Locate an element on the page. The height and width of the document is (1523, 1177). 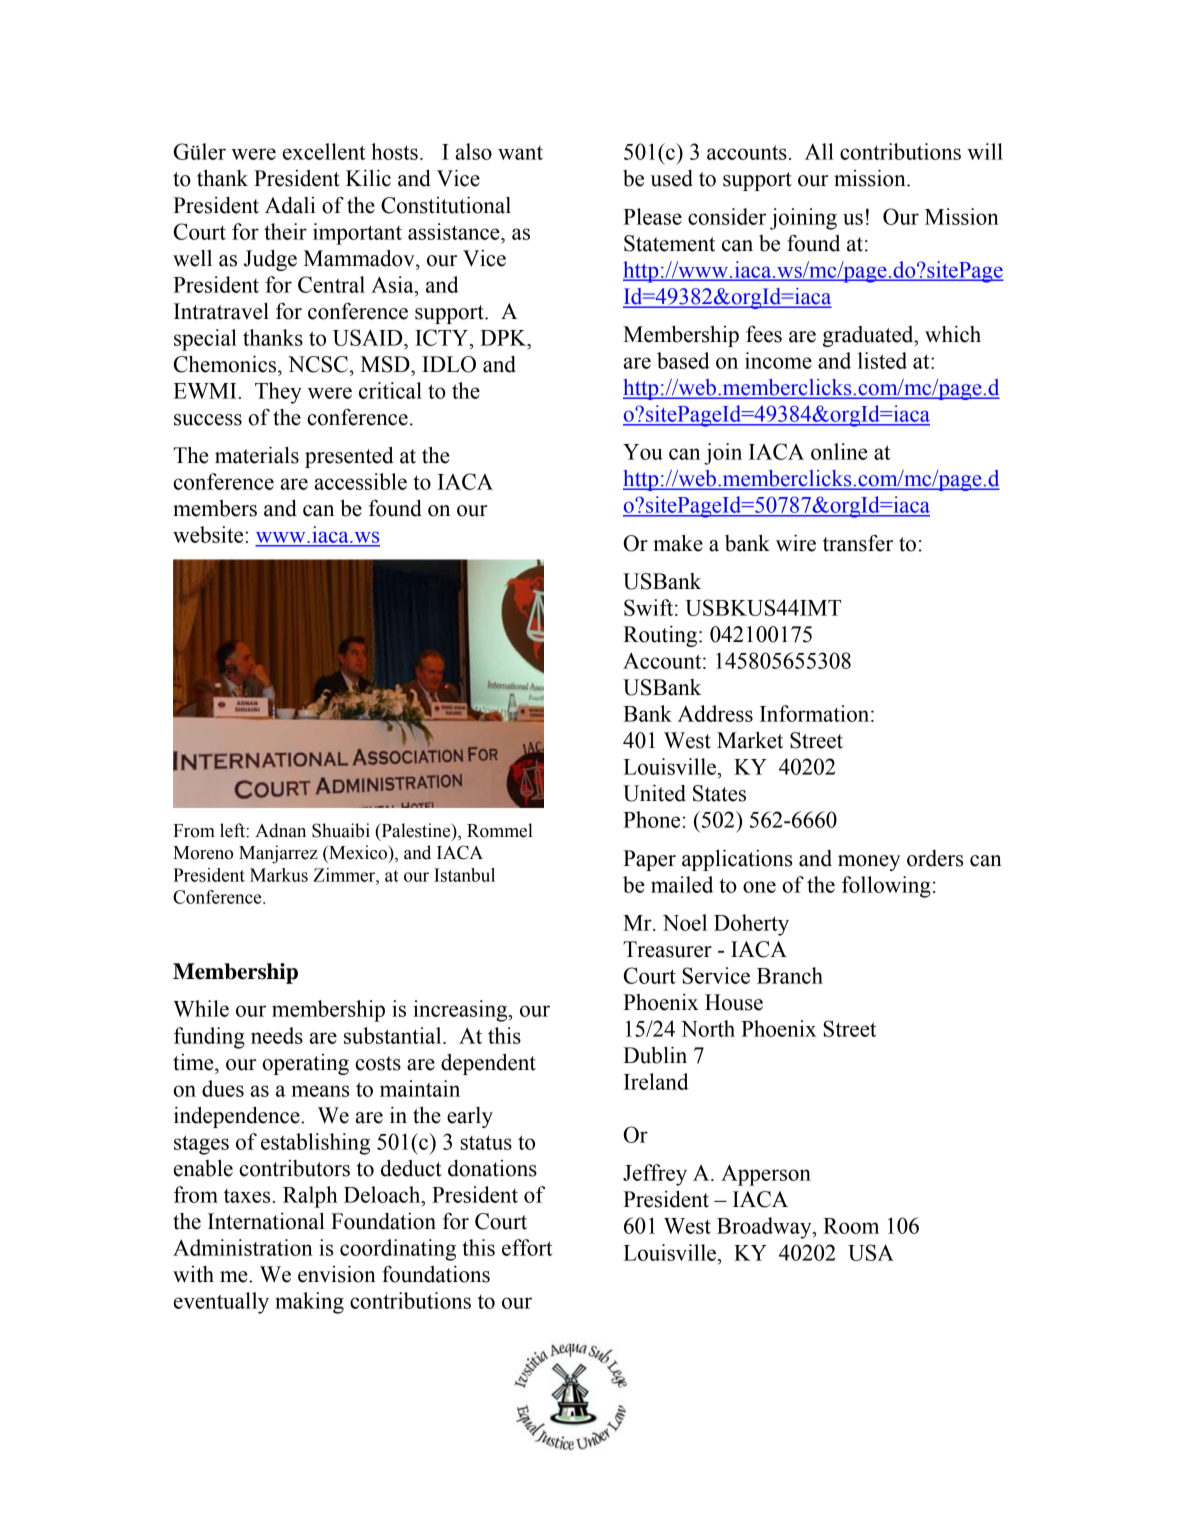
materials is located at coordinates (257, 455).
